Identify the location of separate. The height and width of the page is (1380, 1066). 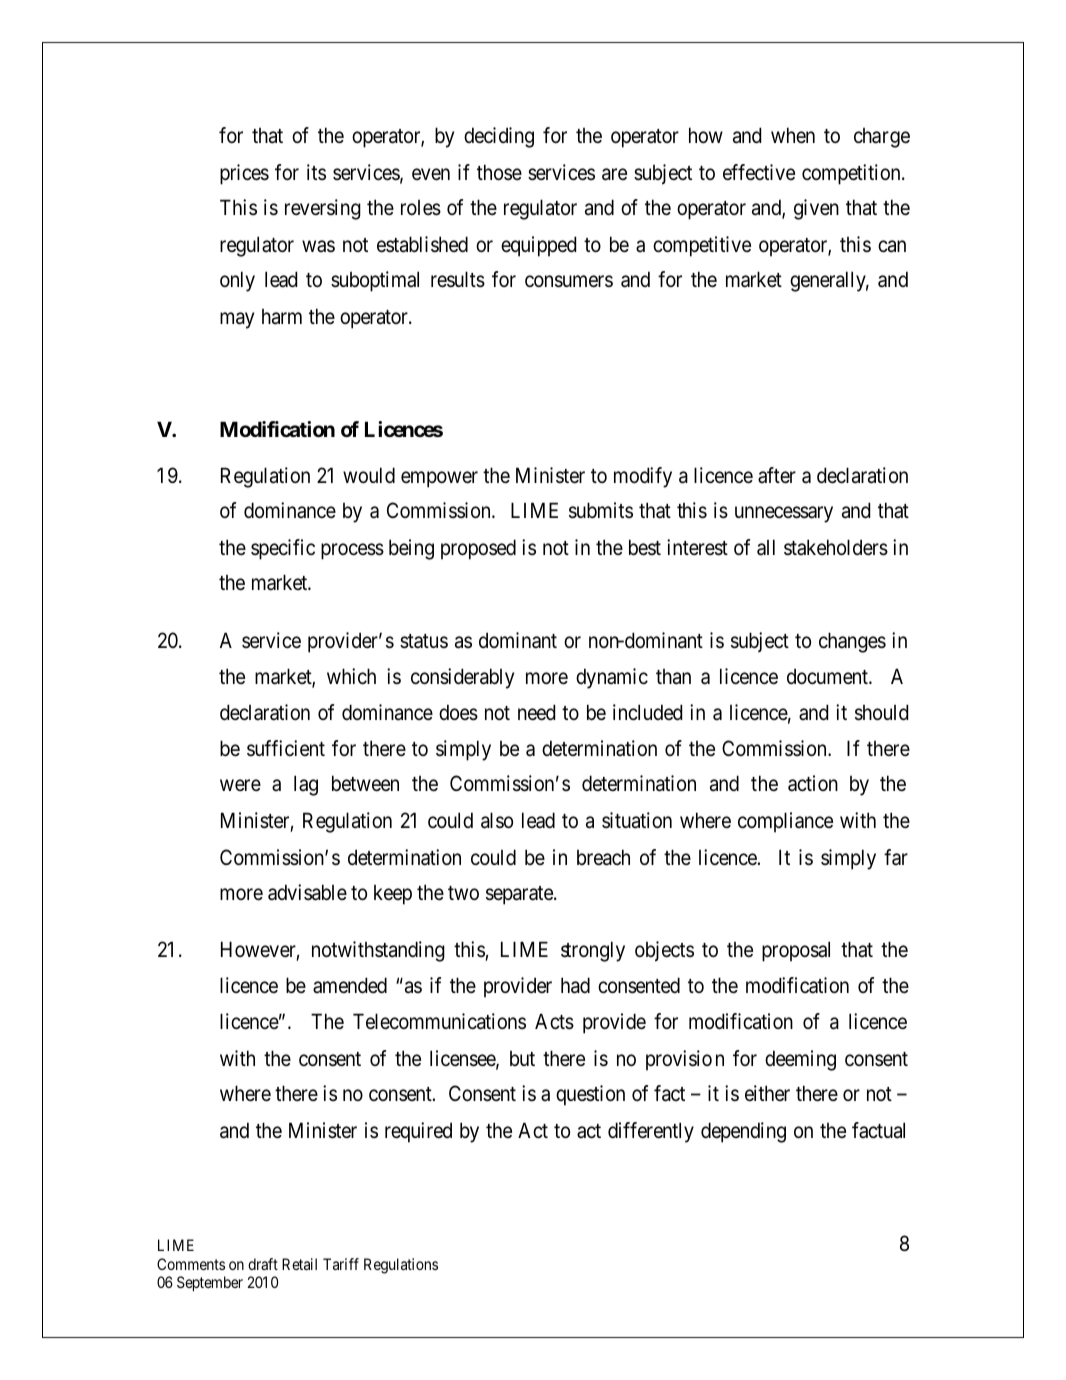
(520, 895).
